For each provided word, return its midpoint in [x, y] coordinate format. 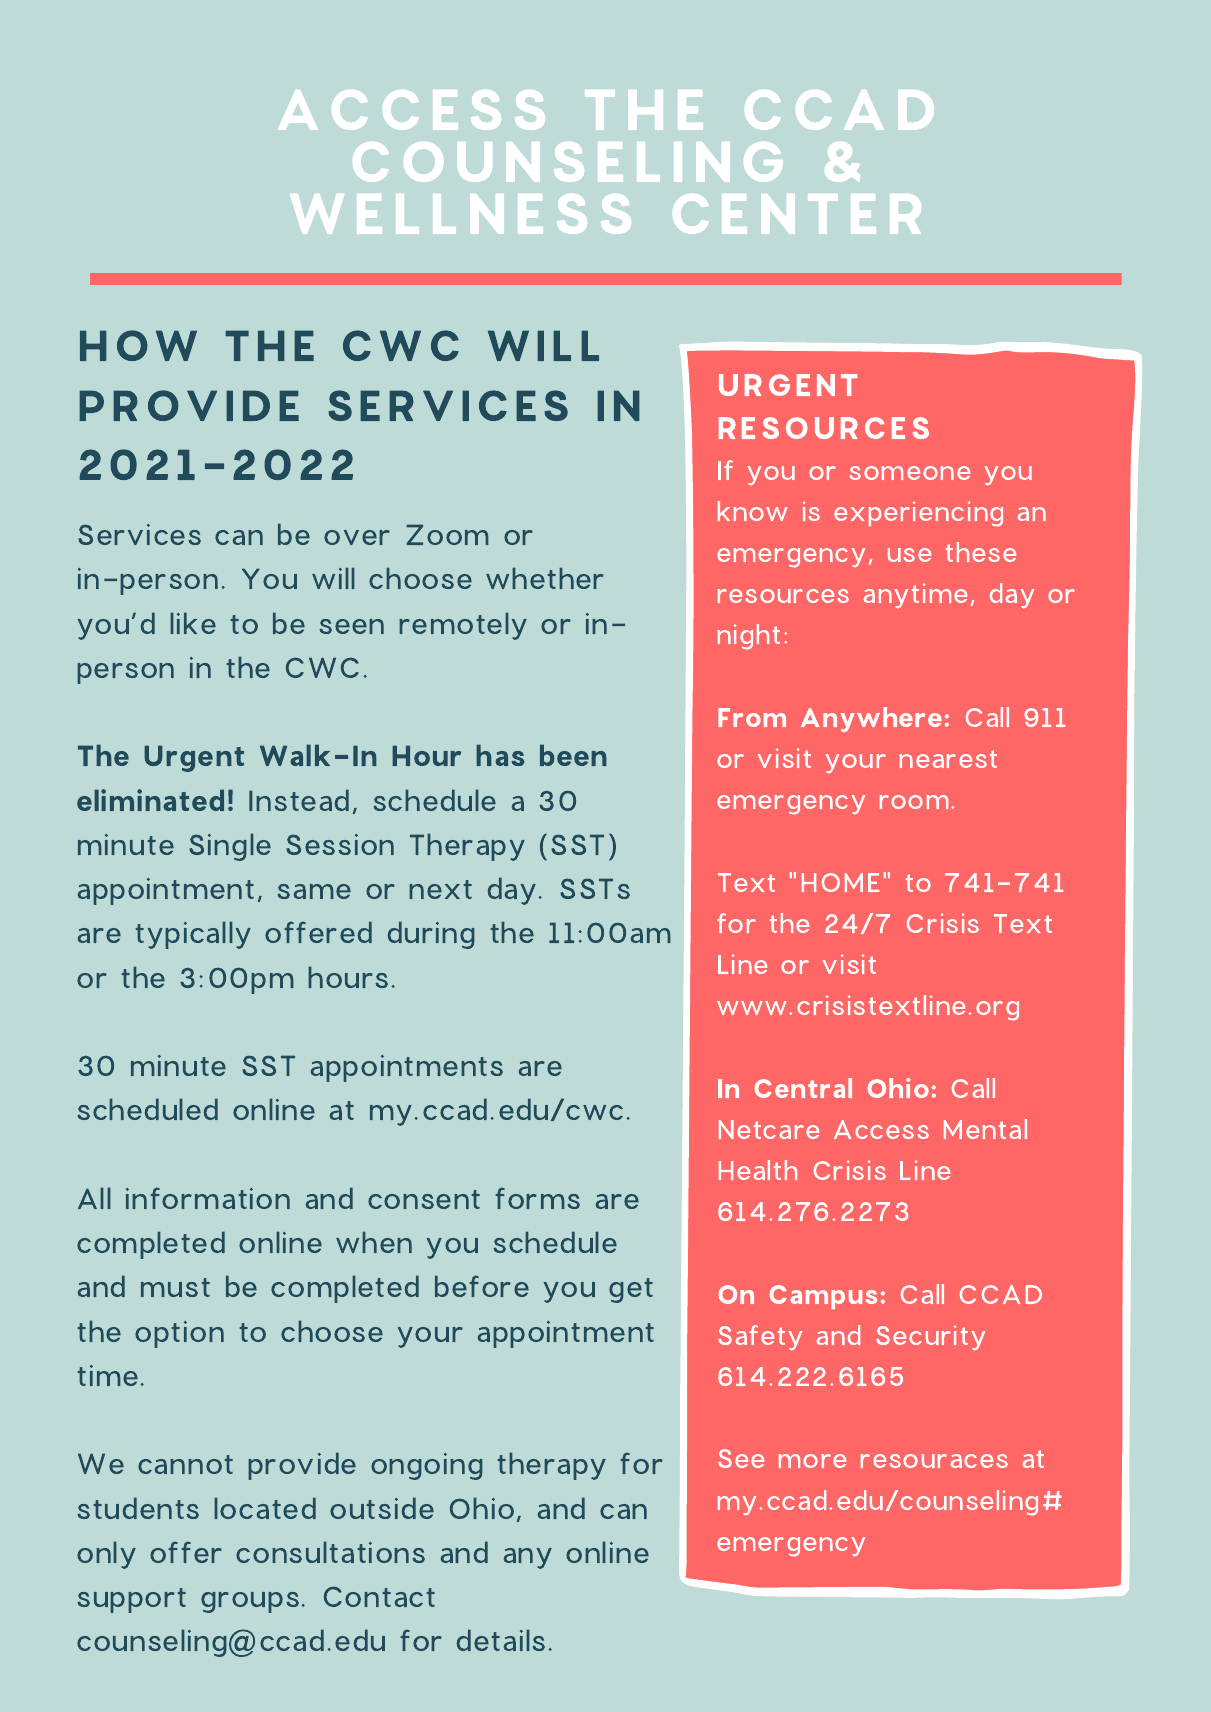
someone [909, 473]
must [175, 1287]
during [431, 935]
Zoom [447, 534]
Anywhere [871, 719]
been [573, 755]
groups [250, 1602]
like [193, 623]
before [482, 1286]
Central [803, 1088]
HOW [138, 345]
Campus [823, 1297]
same [314, 891]
